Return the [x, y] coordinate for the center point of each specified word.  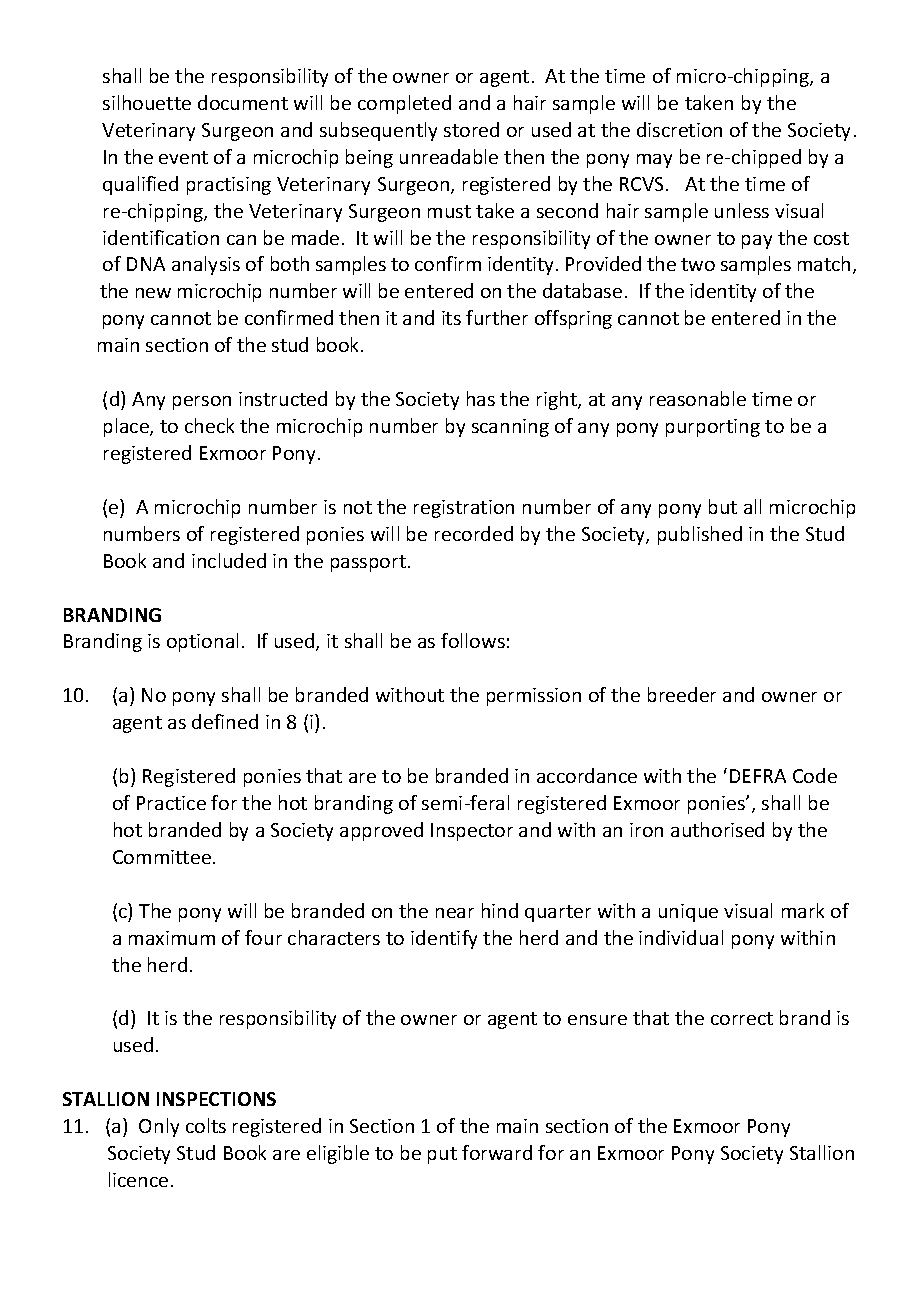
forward [497, 1152]
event [183, 157]
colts [206, 1125]
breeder [682, 694]
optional [202, 642]
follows [473, 640]
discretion [679, 129]
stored [471, 129]
